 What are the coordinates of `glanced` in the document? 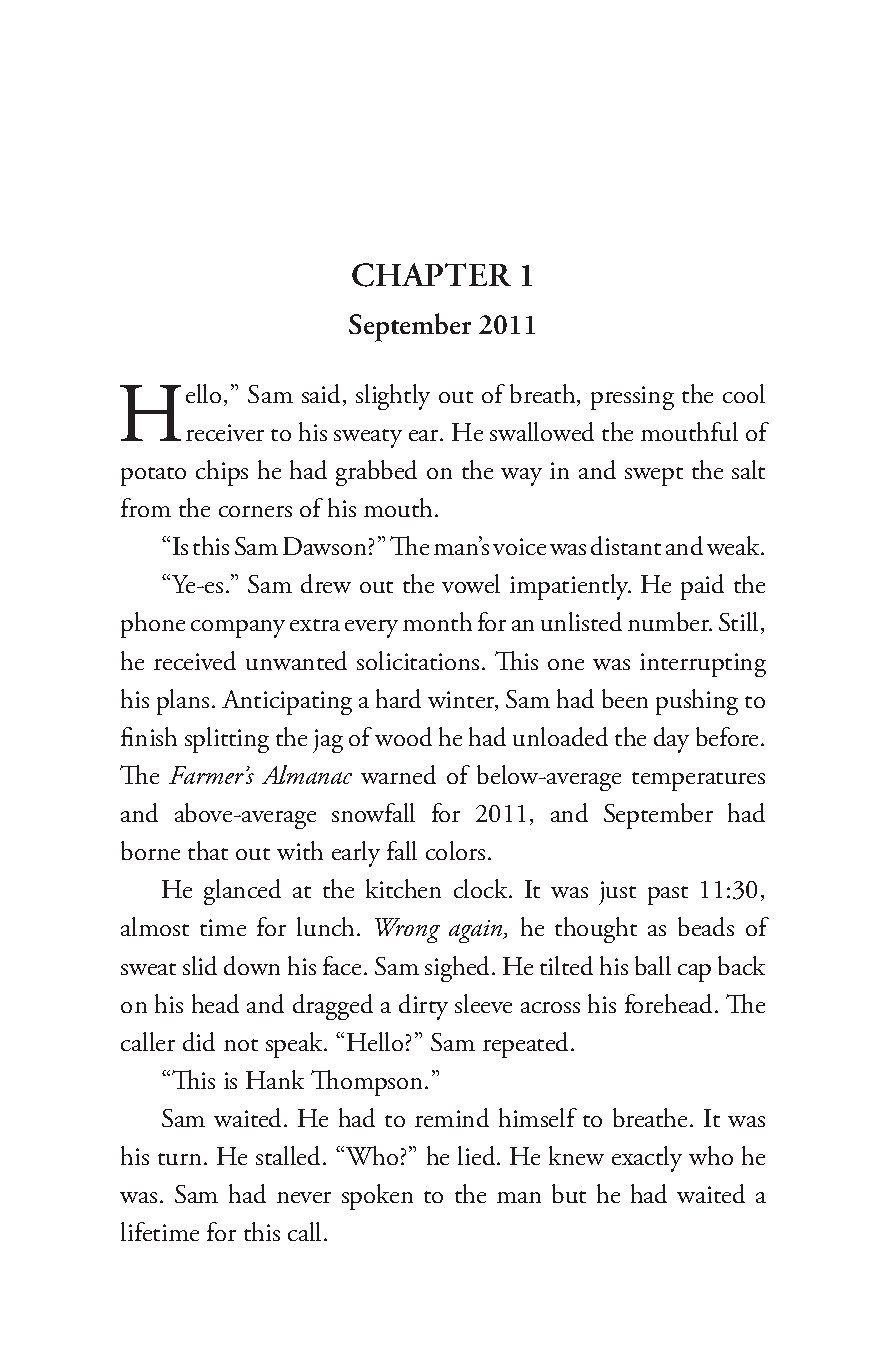 It's located at (242, 892).
